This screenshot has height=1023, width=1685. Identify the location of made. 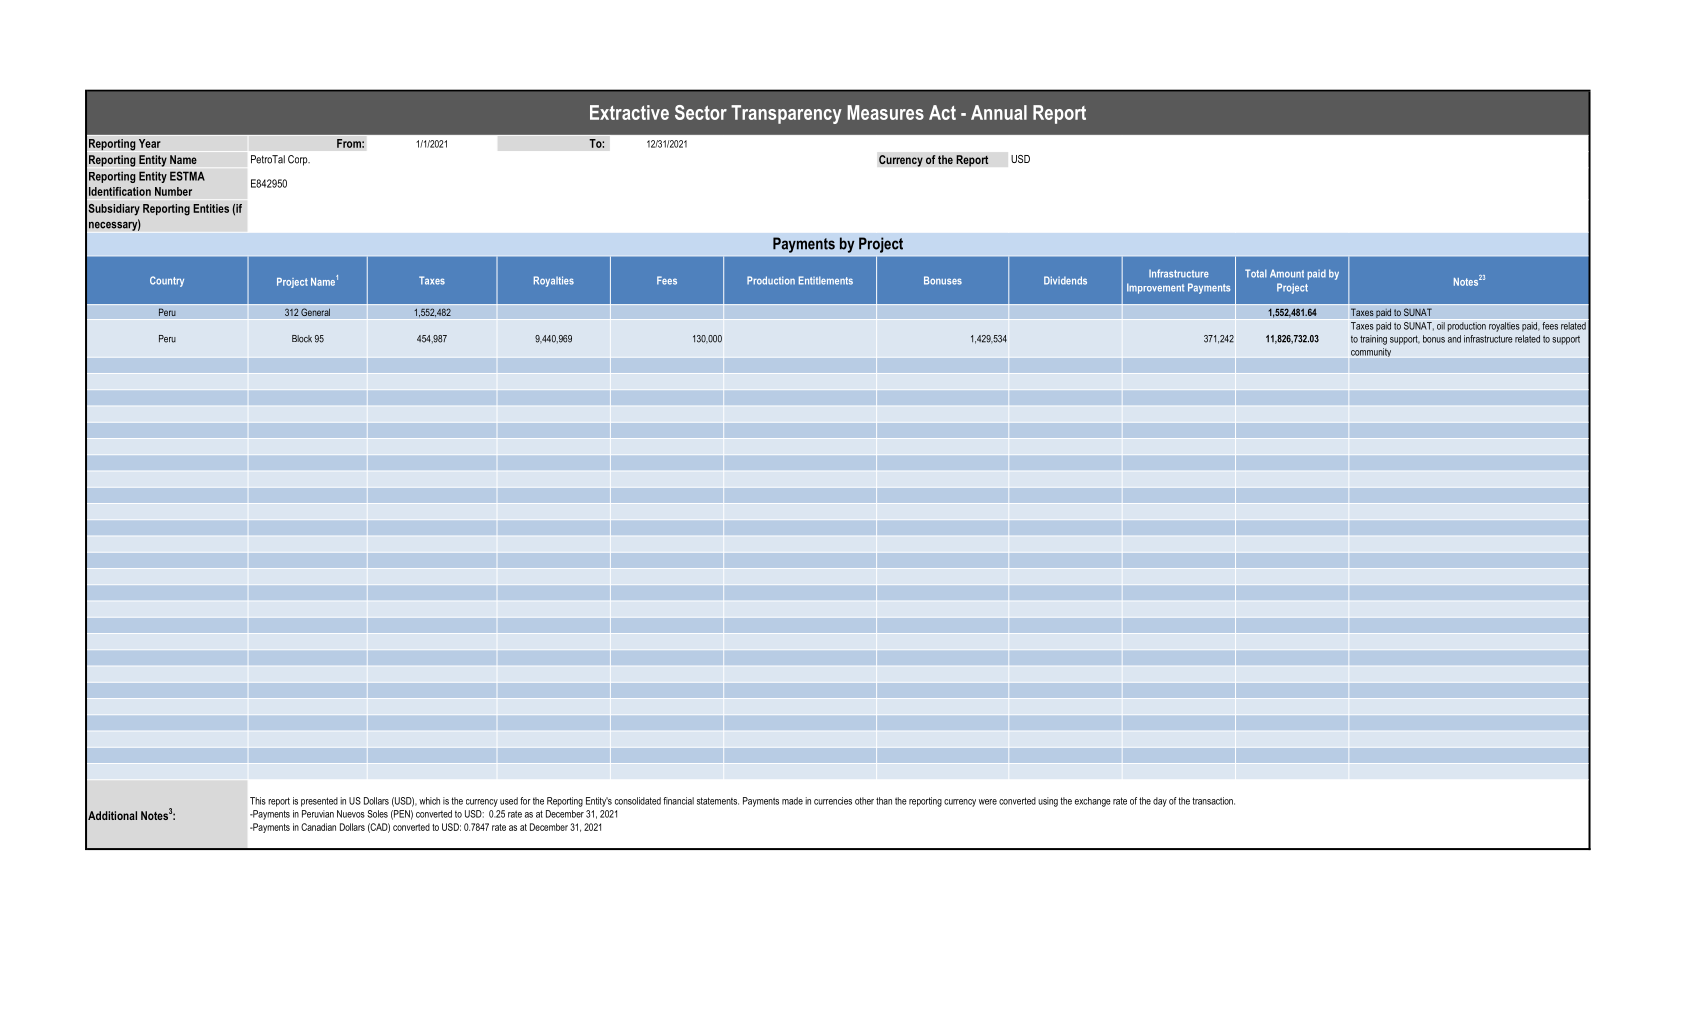
(792, 801).
